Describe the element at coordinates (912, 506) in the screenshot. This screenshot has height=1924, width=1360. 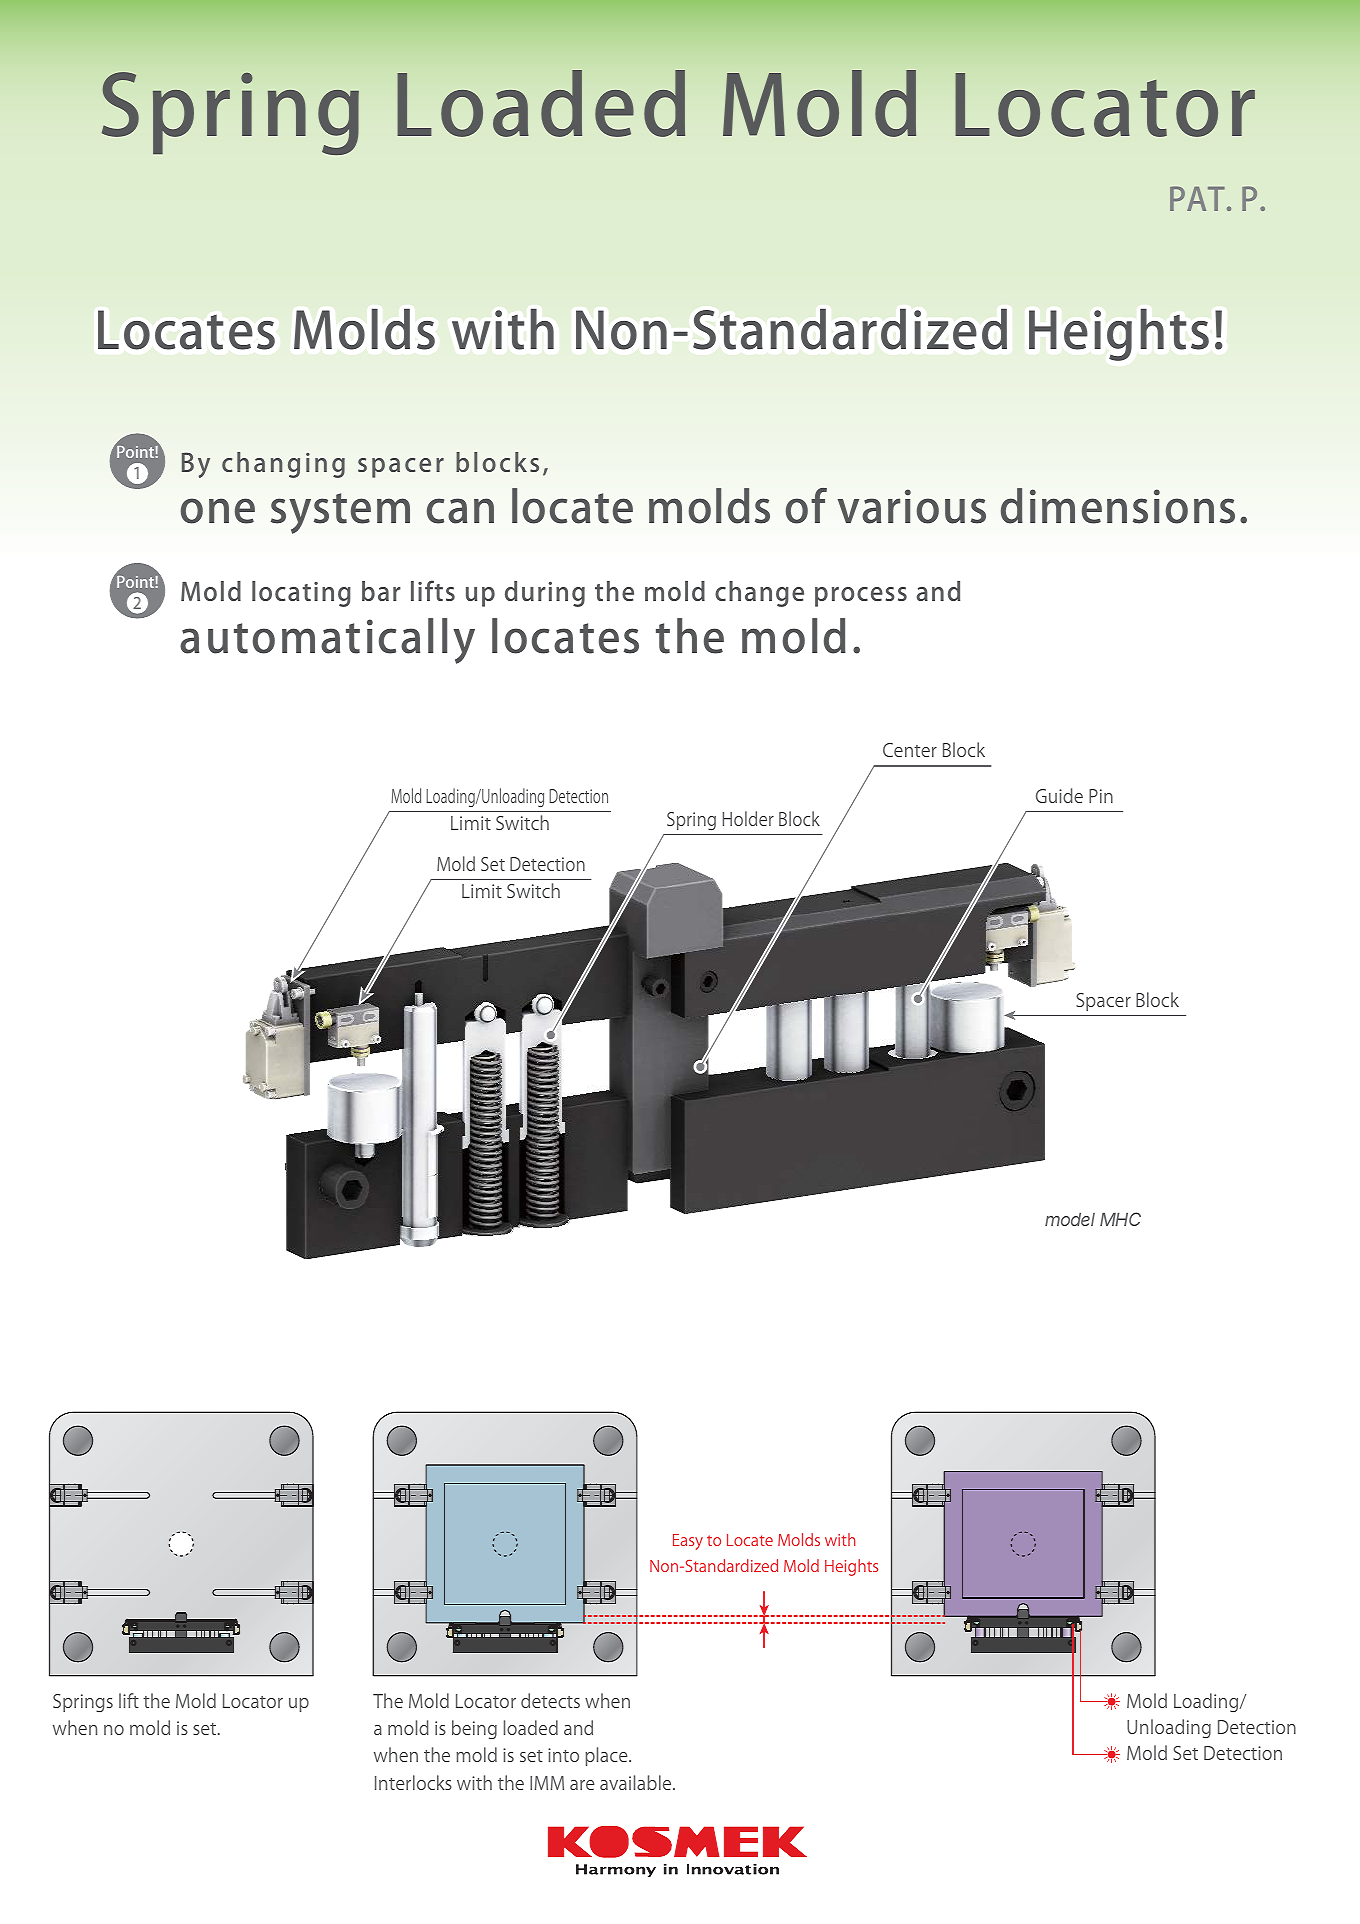
I see `various` at that location.
